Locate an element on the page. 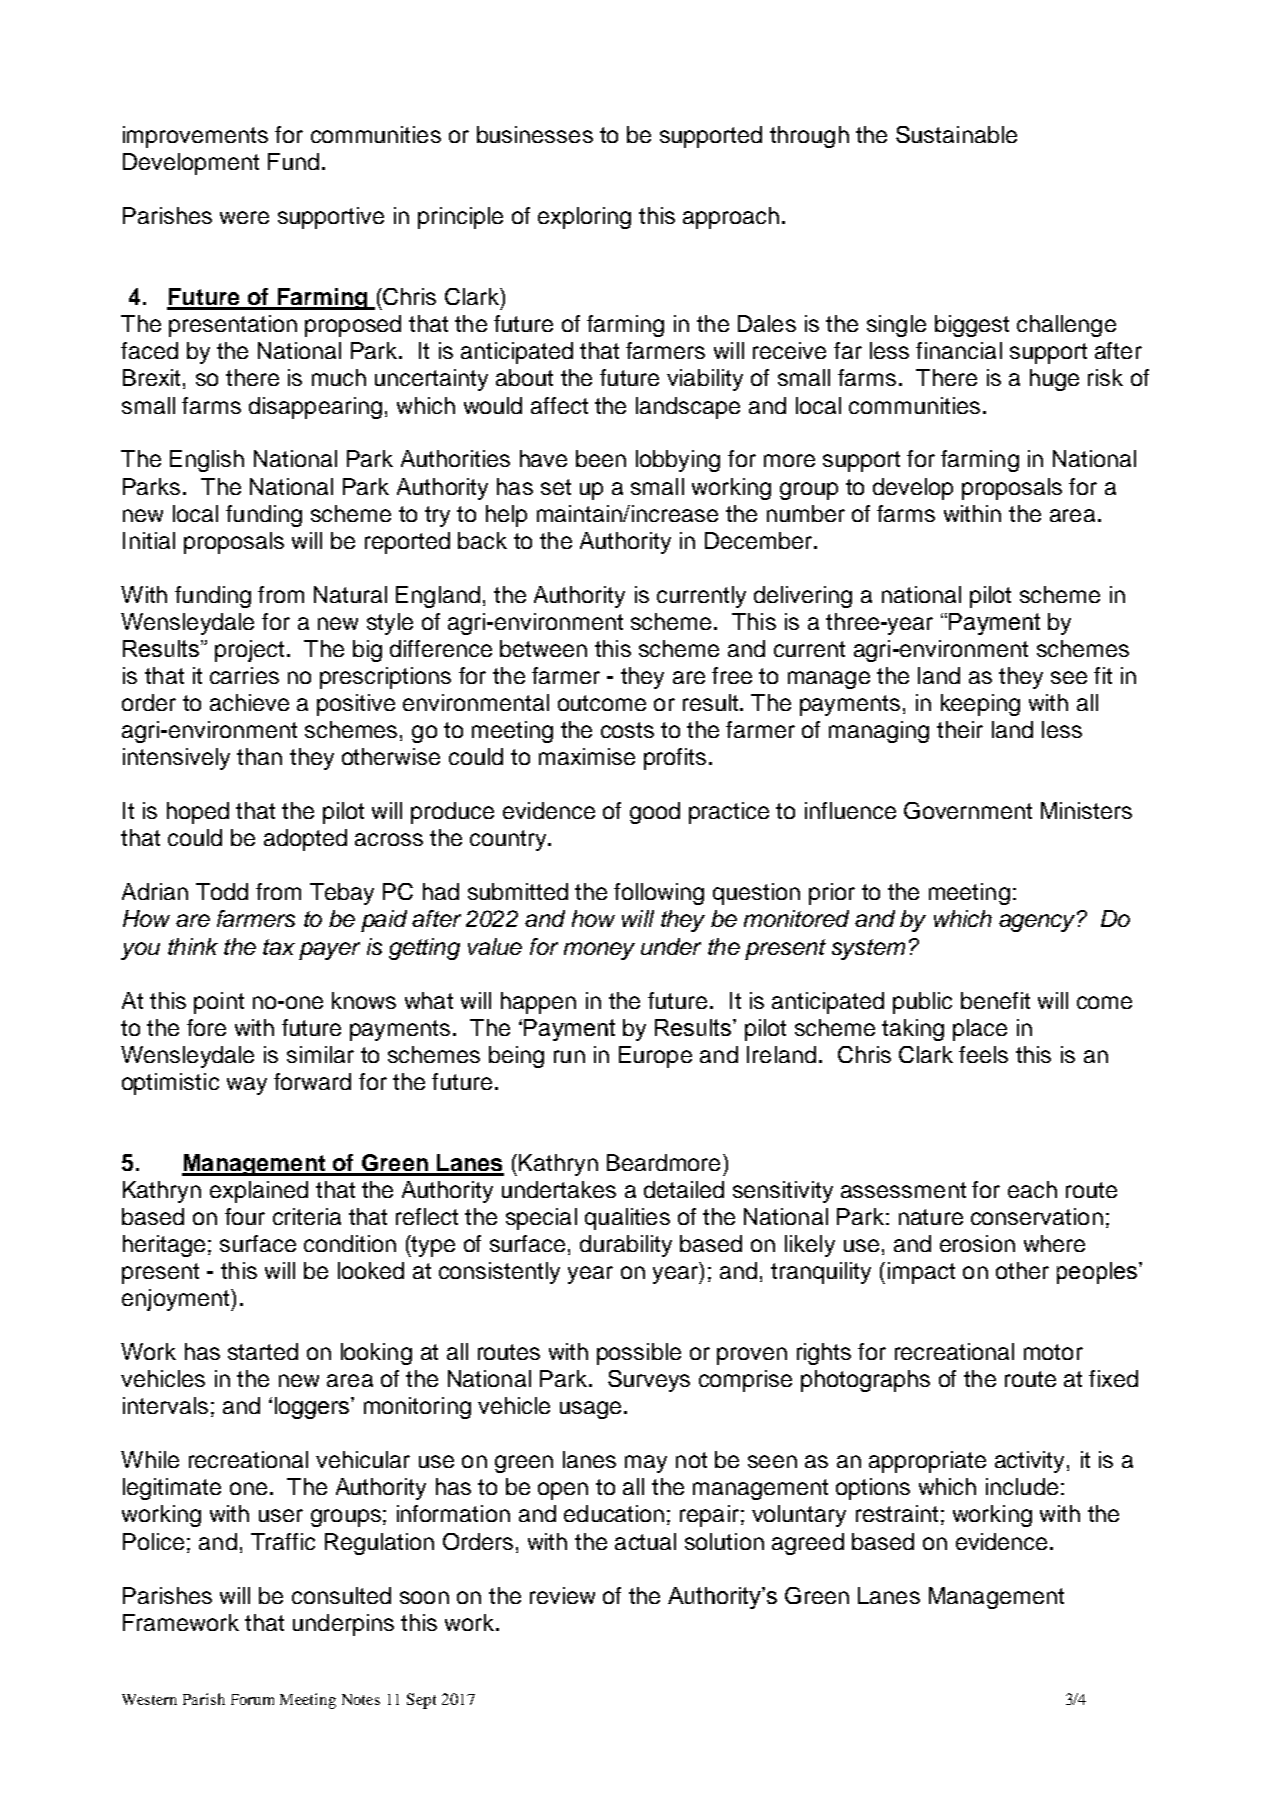 The height and width of the page is (1800, 1273). review is located at coordinates (562, 1595).
